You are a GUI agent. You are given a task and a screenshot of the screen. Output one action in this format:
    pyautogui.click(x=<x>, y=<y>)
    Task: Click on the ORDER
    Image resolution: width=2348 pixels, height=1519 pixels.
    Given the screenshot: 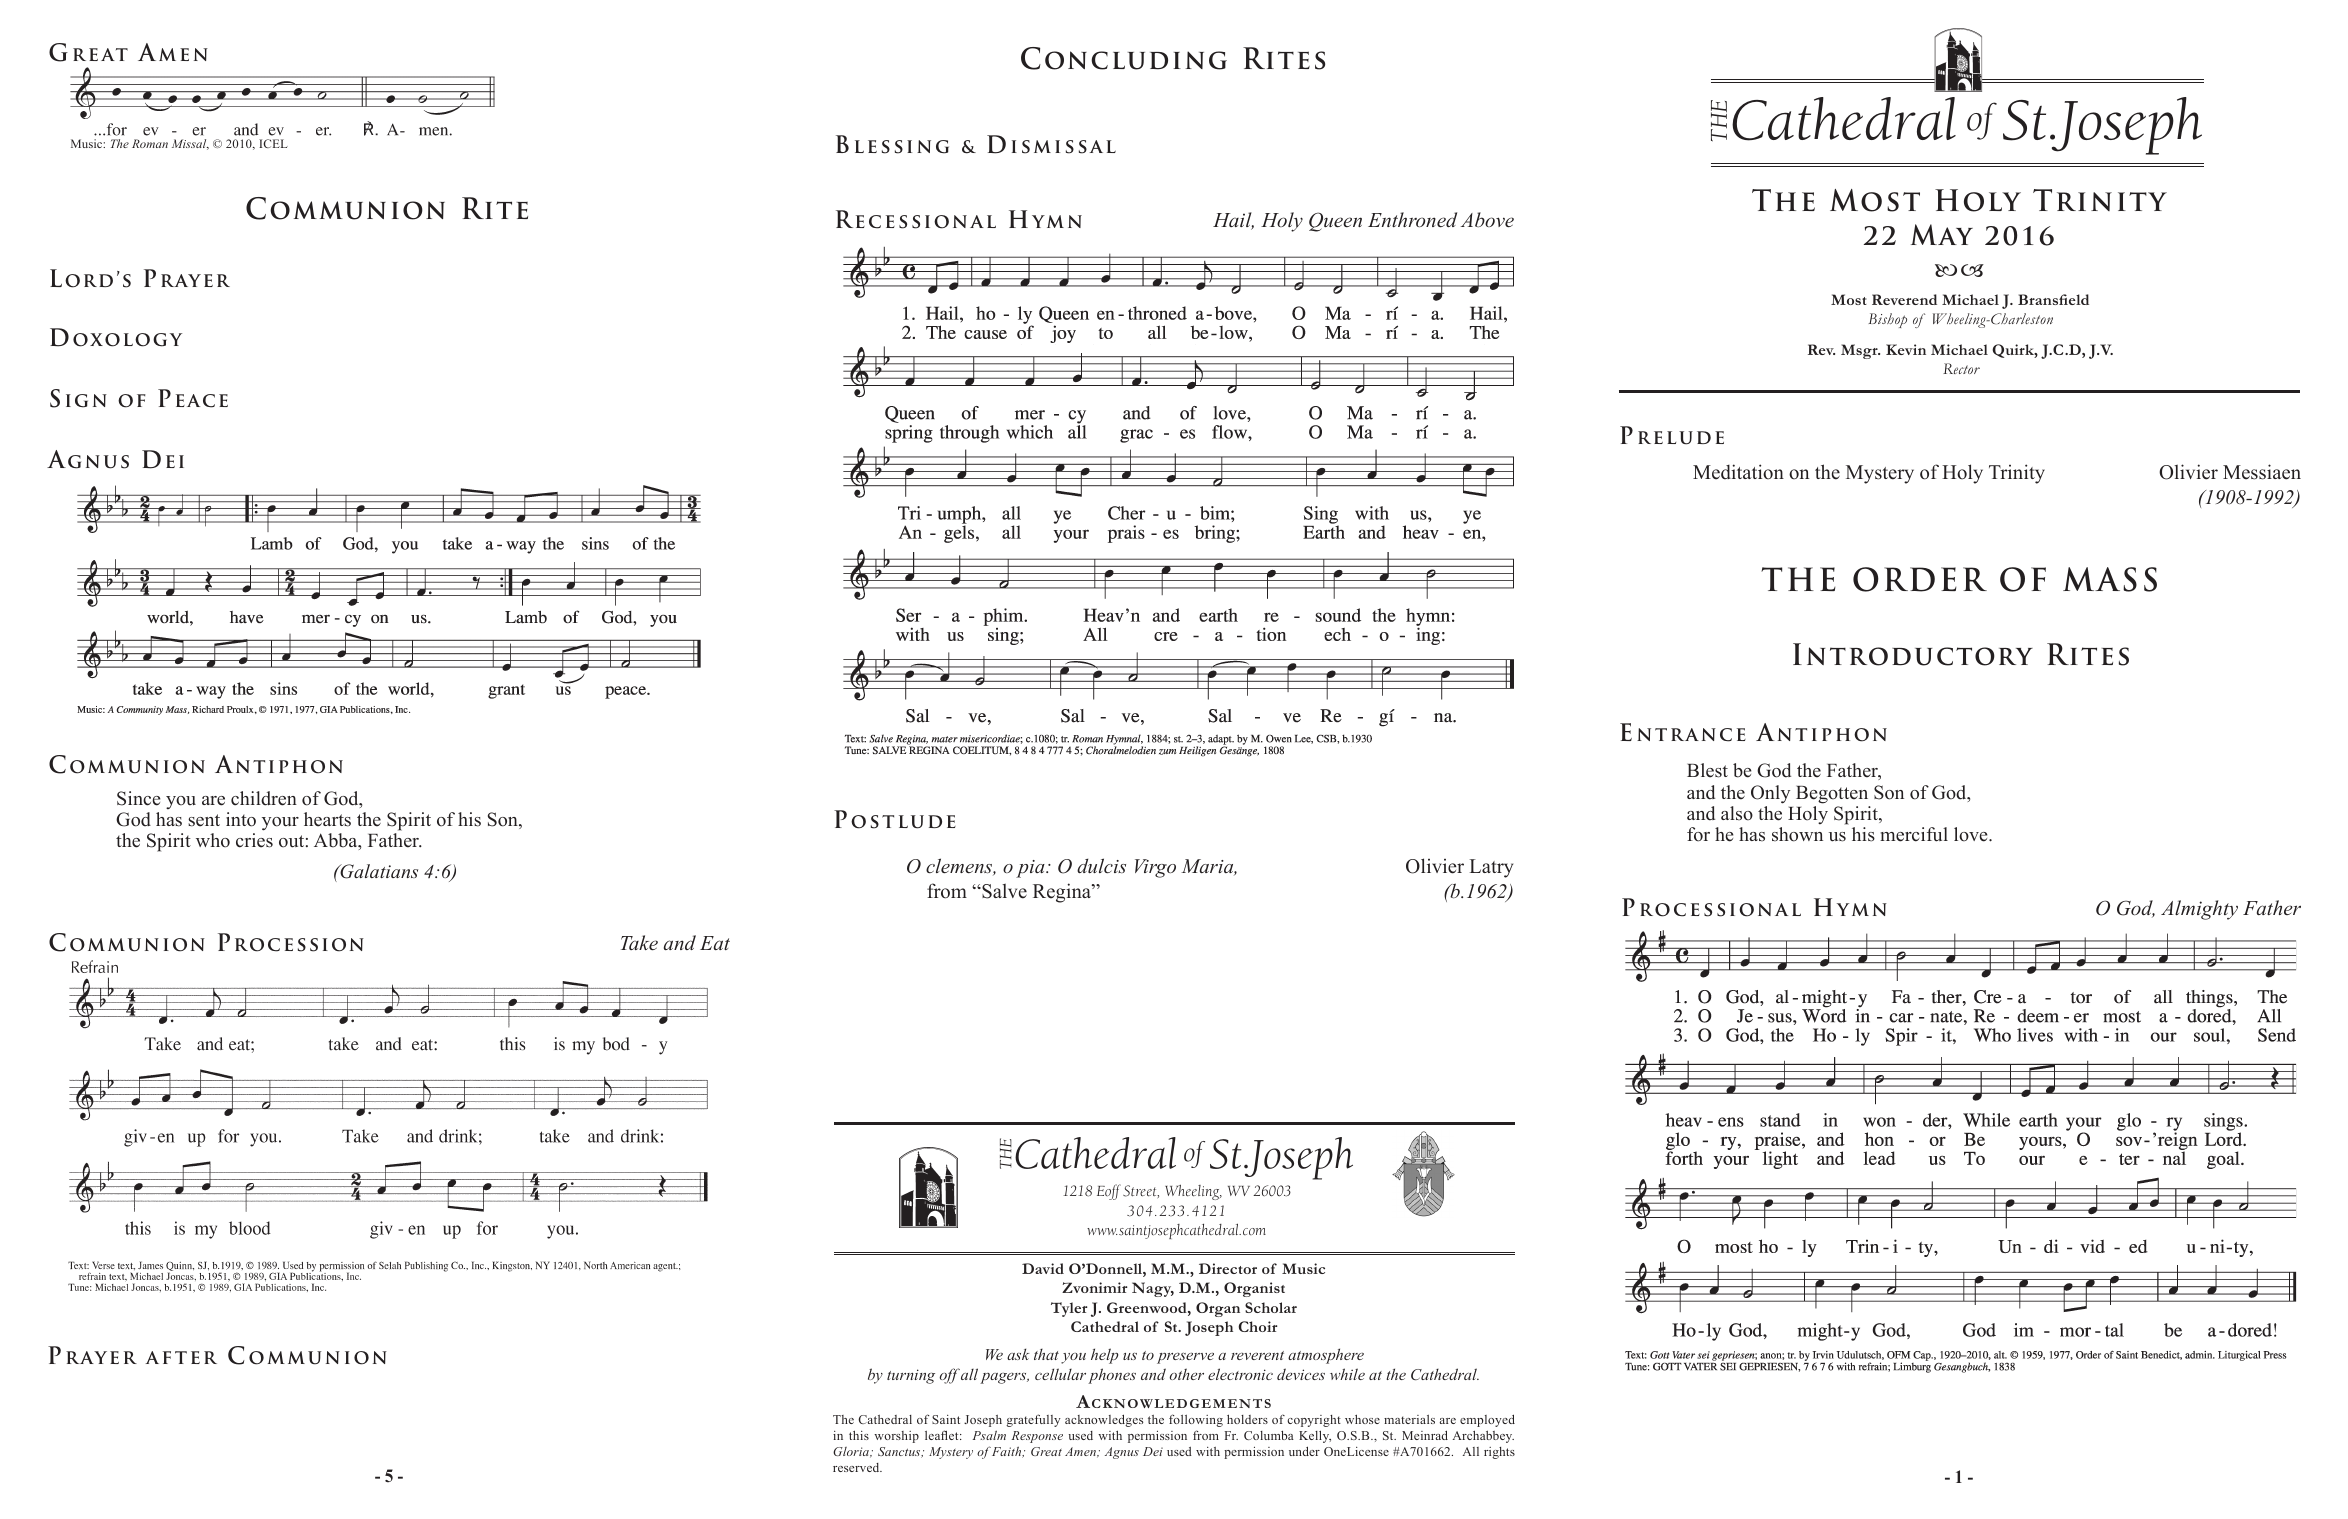 What is the action you would take?
    pyautogui.click(x=1920, y=579)
